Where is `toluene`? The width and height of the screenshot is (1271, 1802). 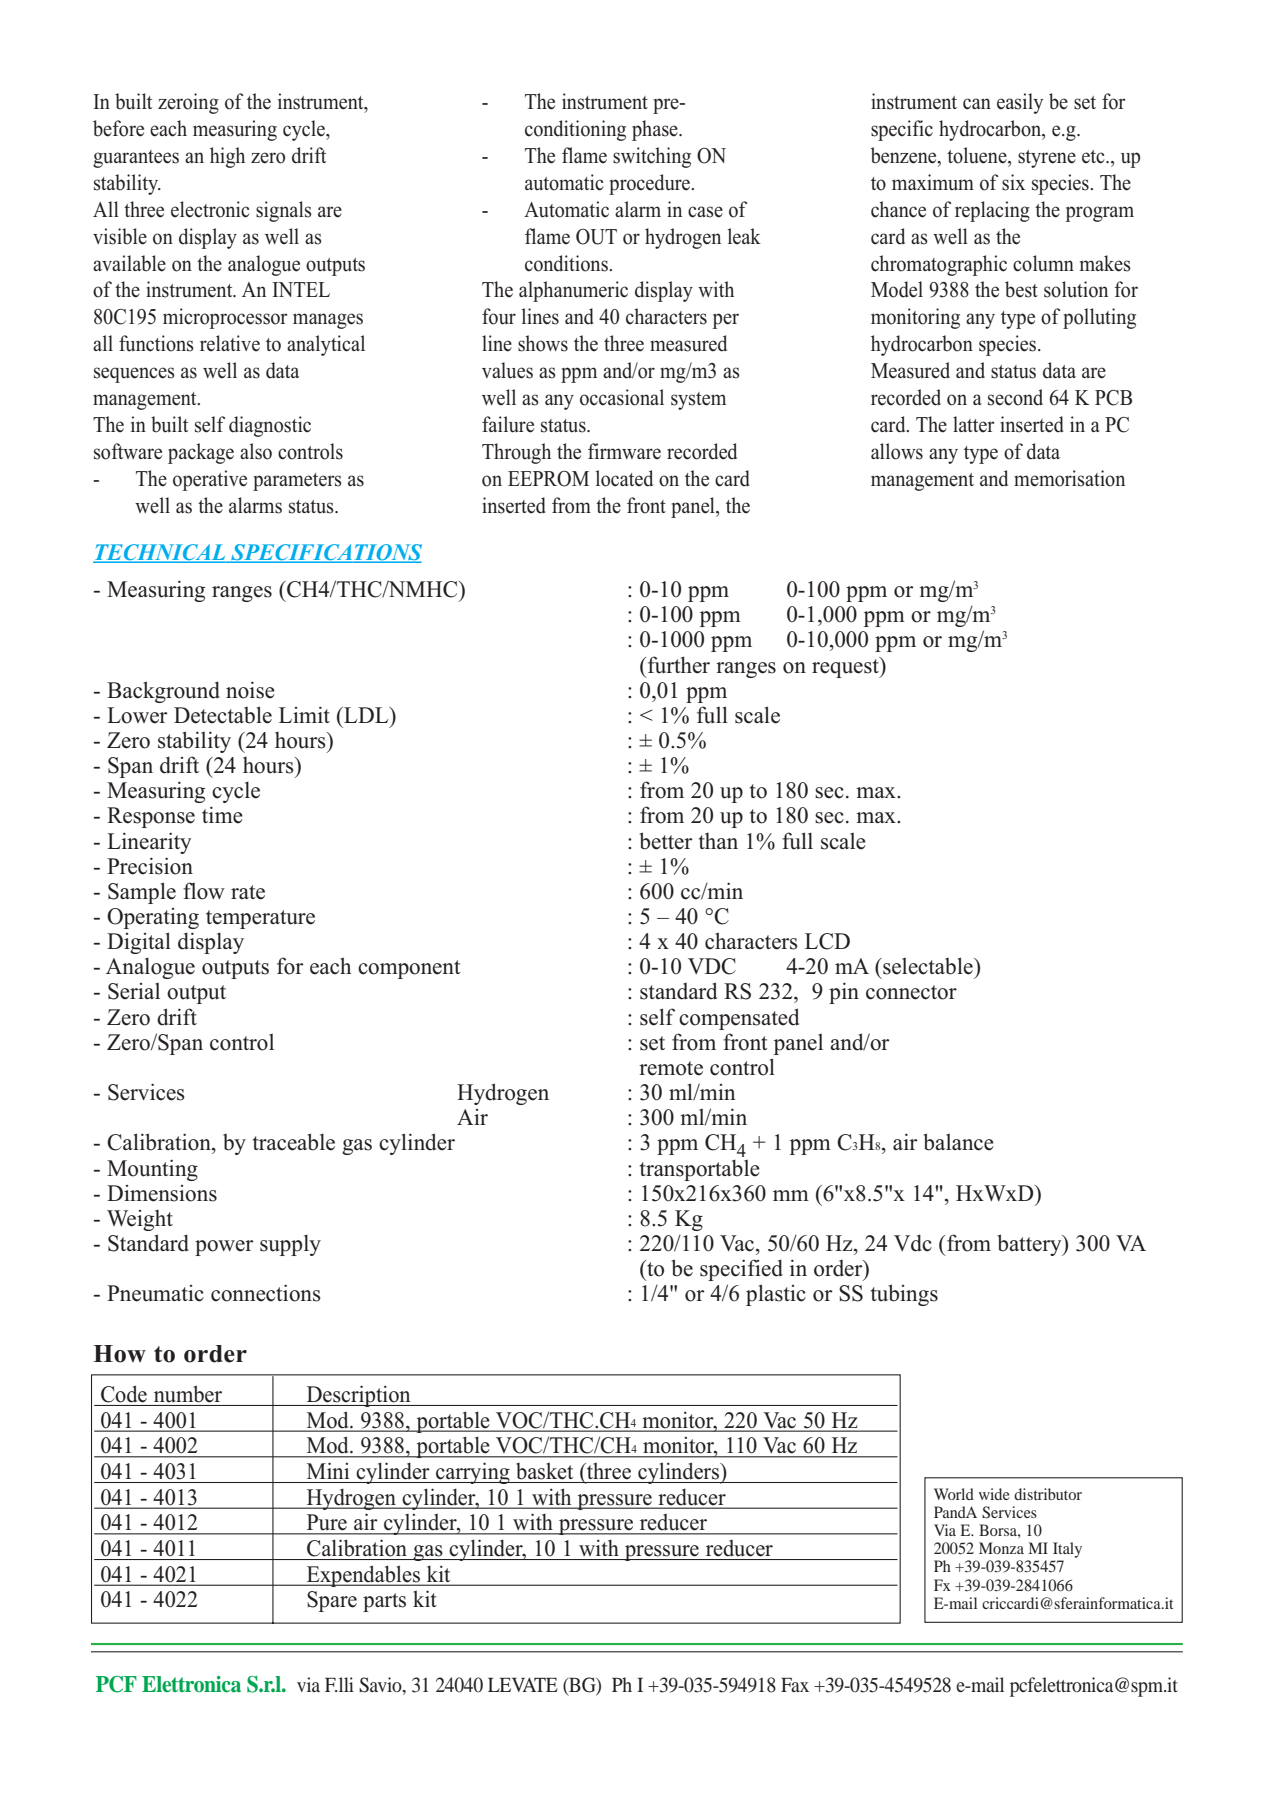 toluene is located at coordinates (978, 155).
